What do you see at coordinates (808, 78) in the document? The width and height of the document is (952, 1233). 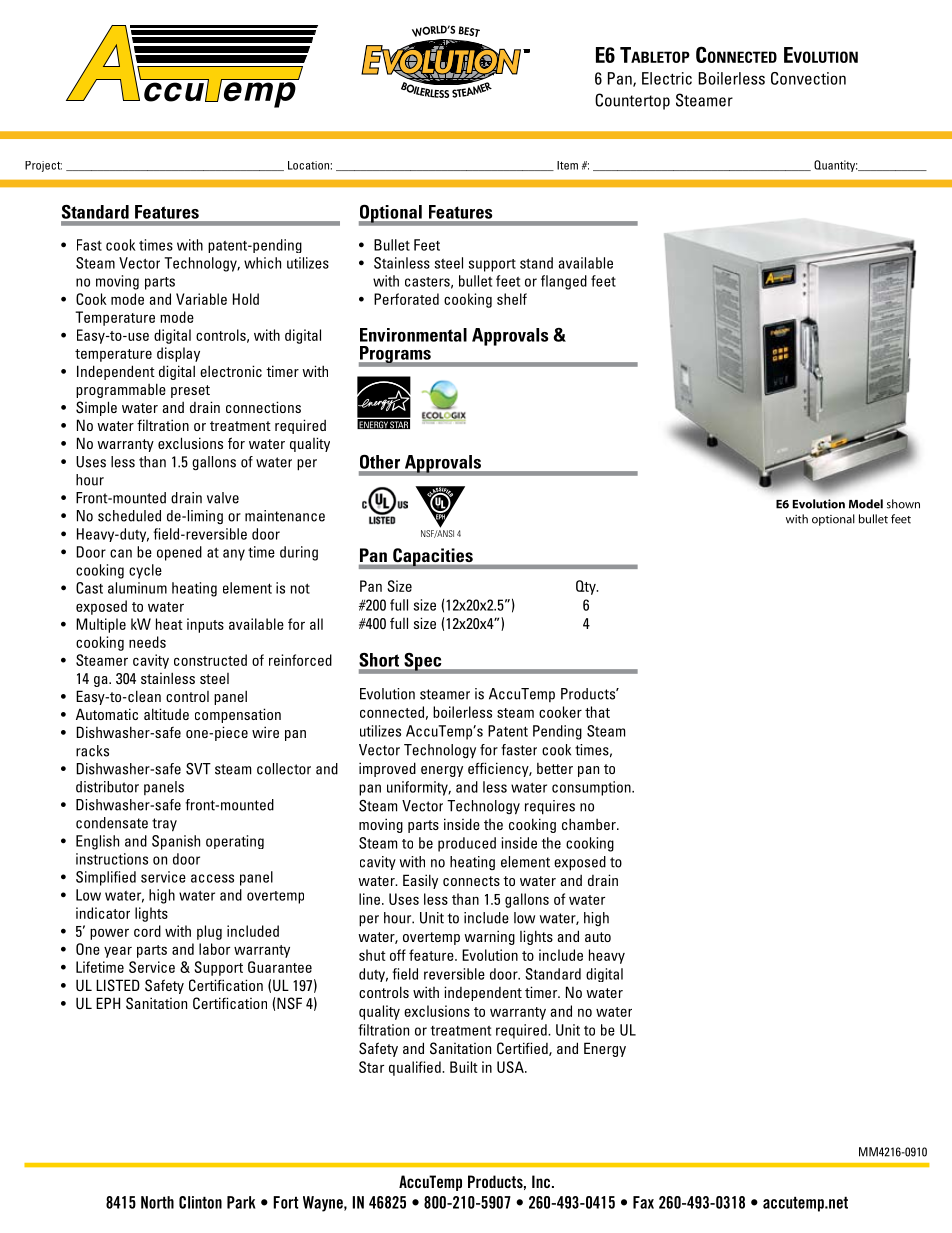 I see `Convection` at bounding box center [808, 78].
